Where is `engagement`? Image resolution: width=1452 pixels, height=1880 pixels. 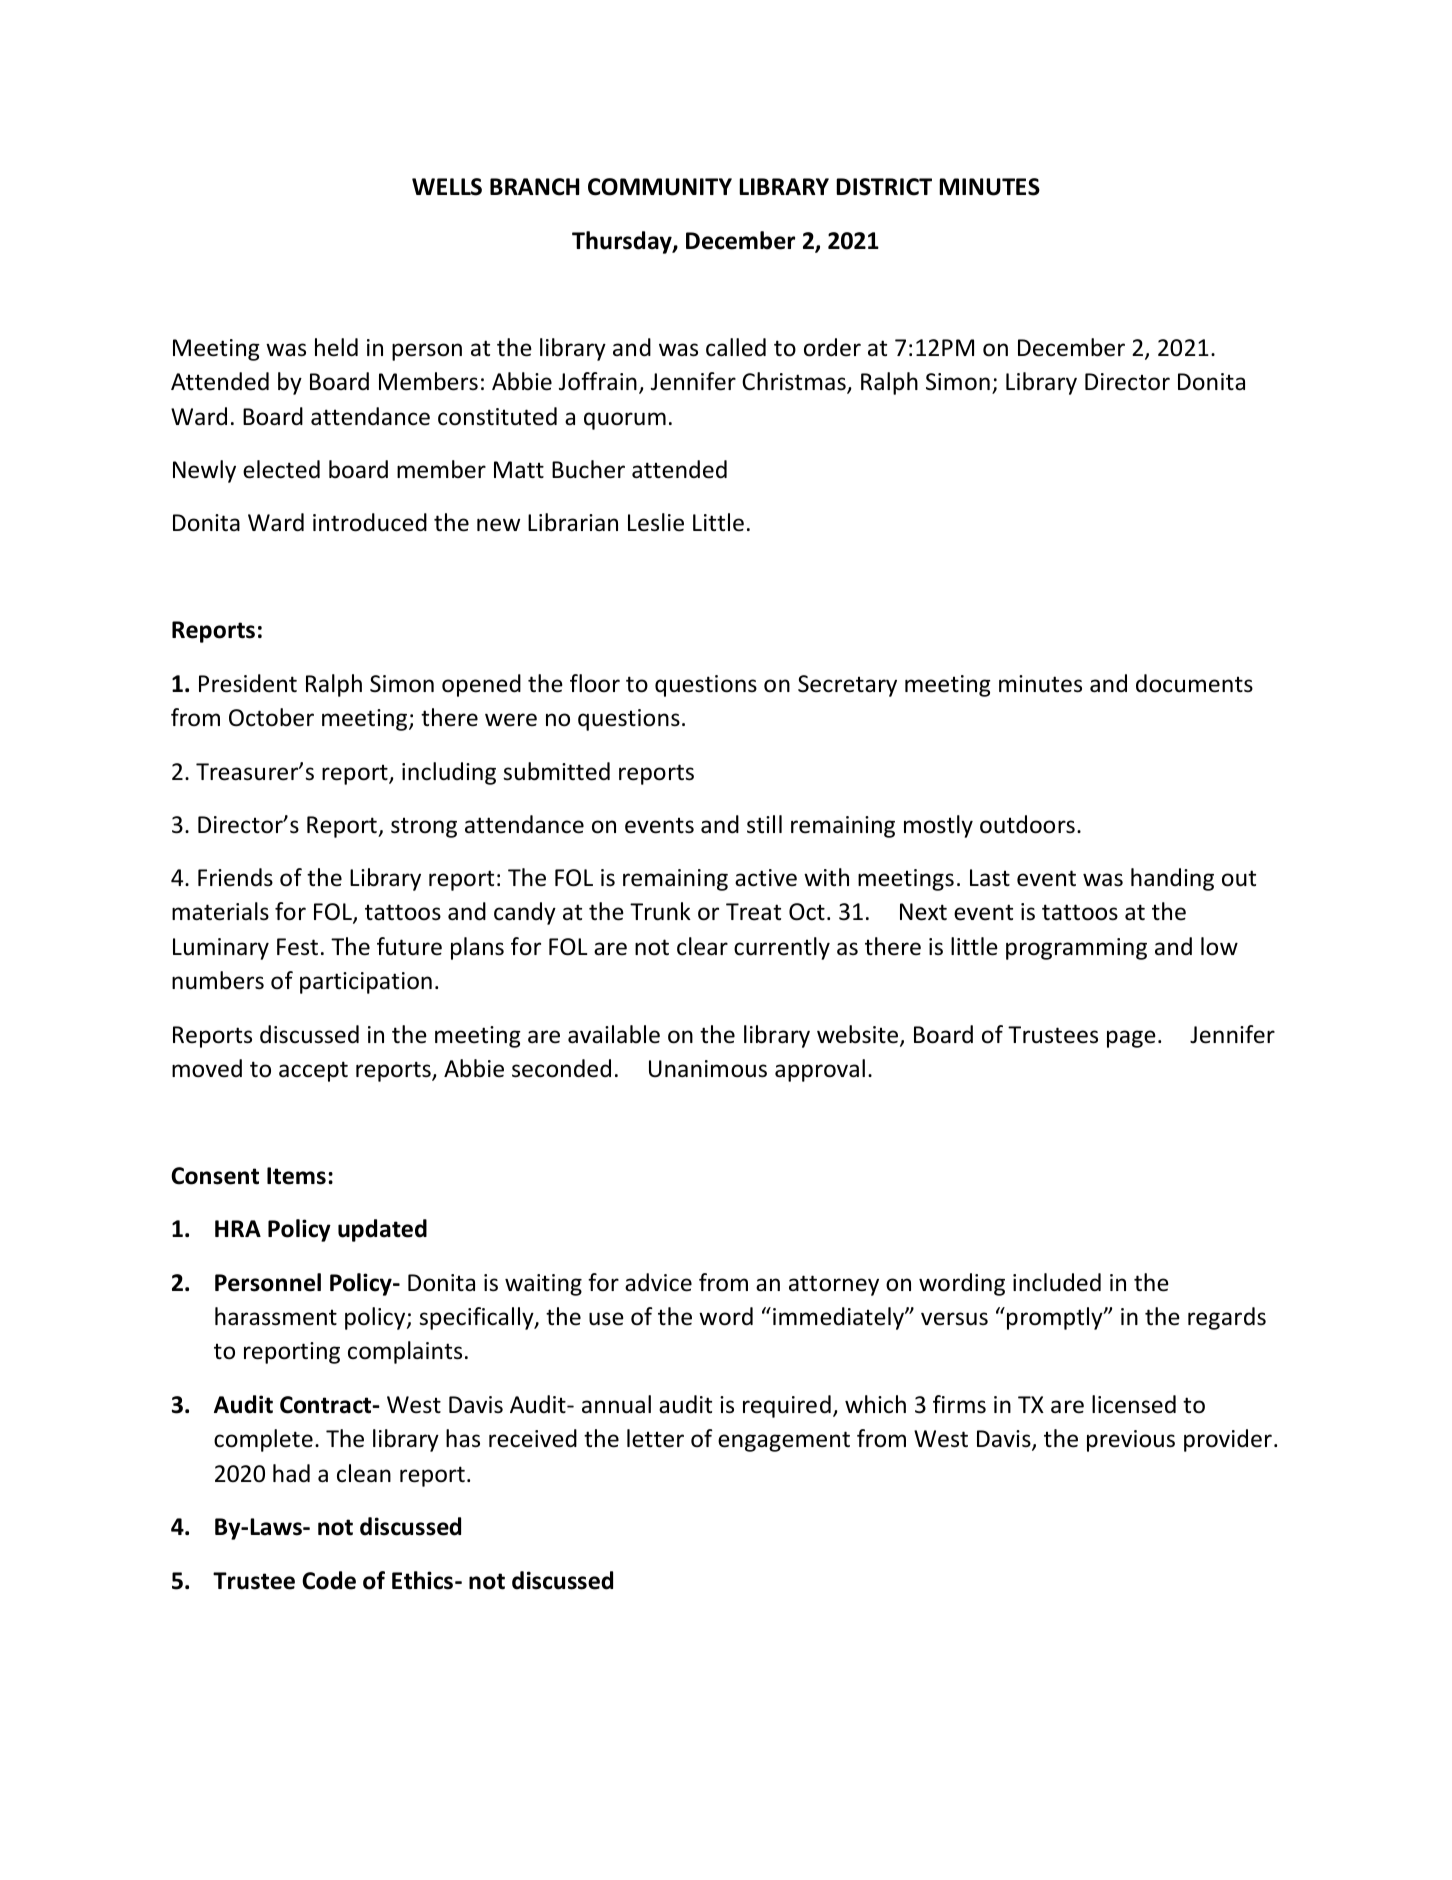 engagement is located at coordinates (784, 1441).
